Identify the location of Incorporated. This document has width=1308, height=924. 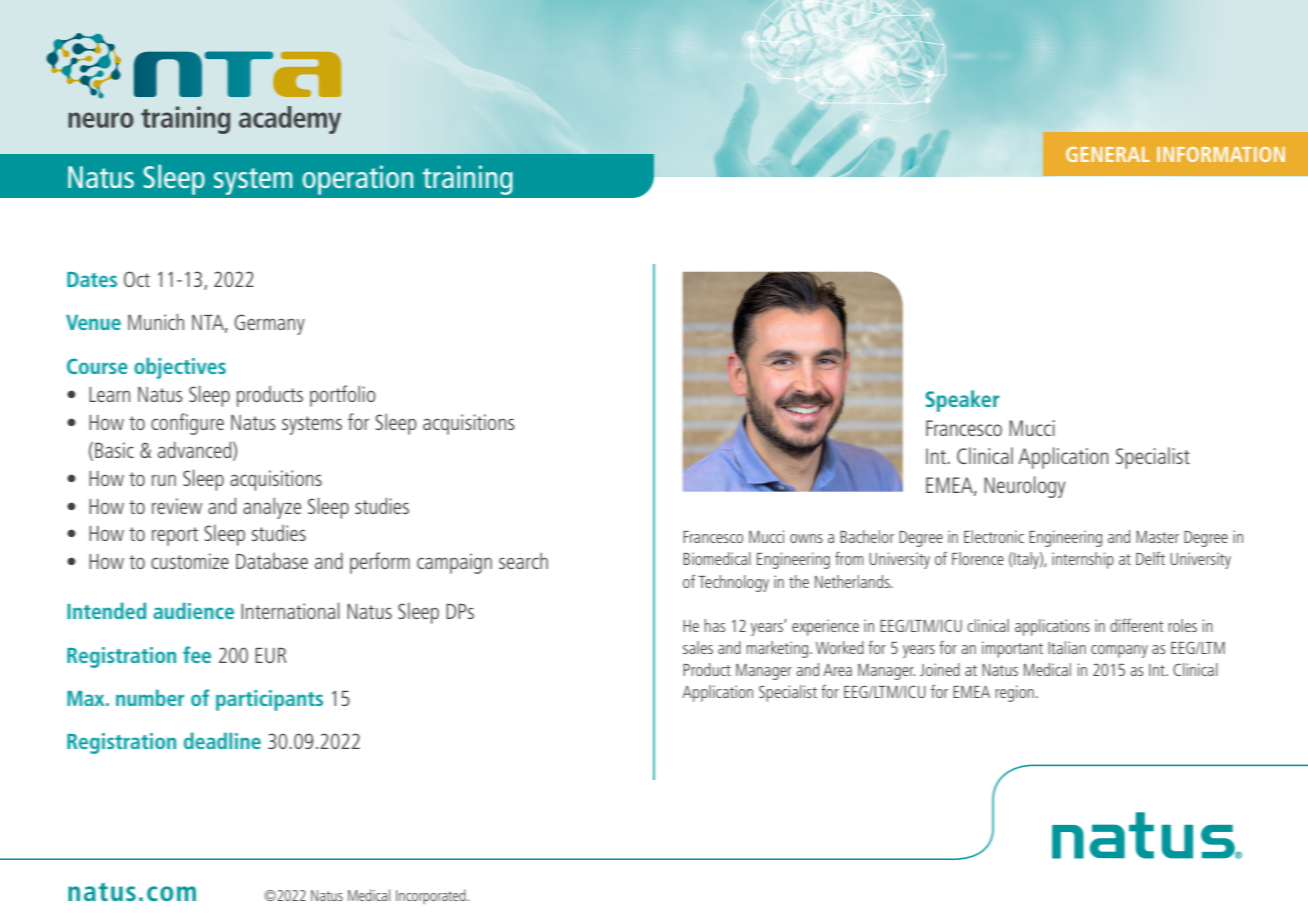
(432, 896).
